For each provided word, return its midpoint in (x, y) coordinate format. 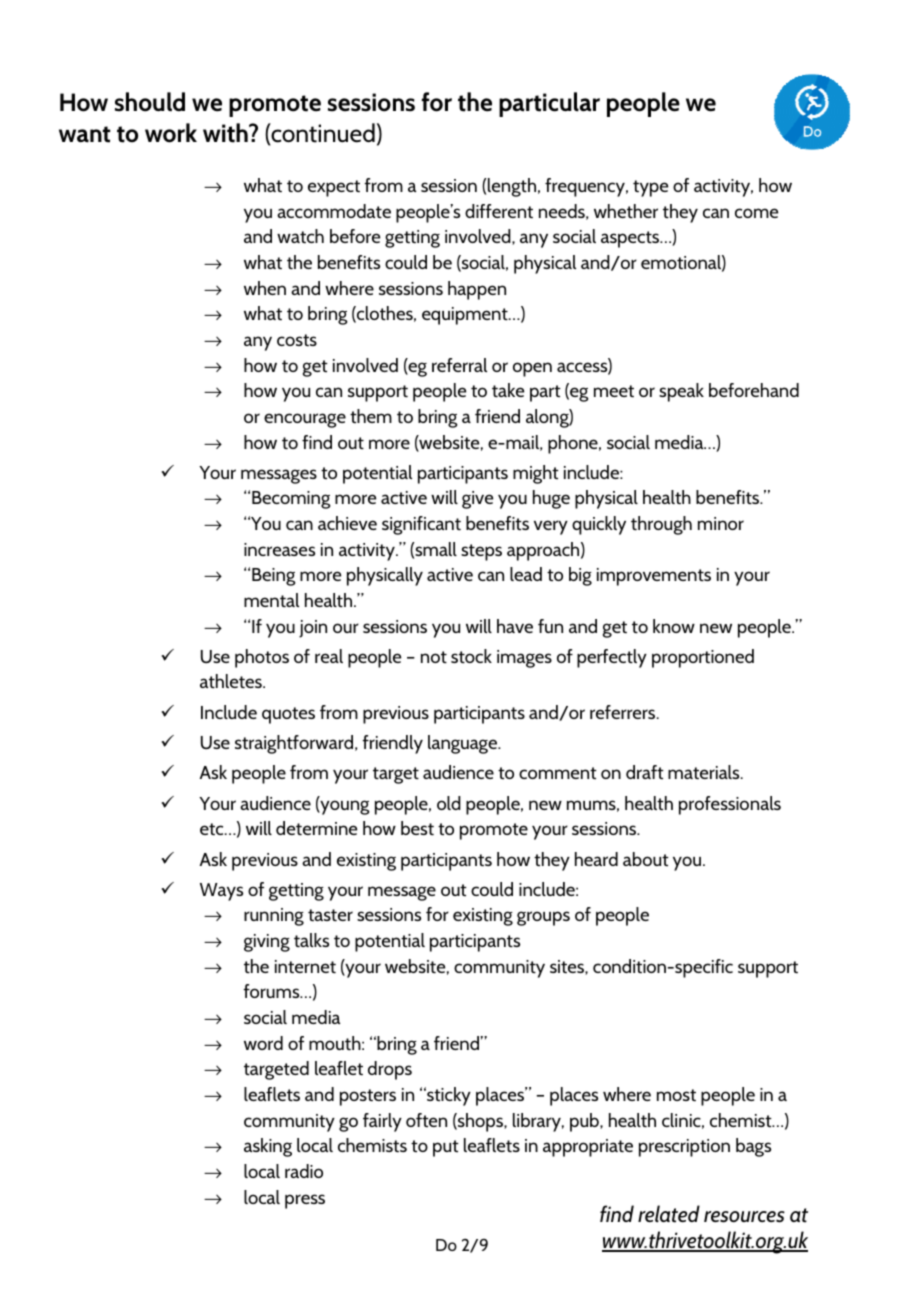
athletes (232, 681)
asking (268, 1147)
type (650, 188)
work (171, 133)
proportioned (703, 658)
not (434, 657)
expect (334, 188)
